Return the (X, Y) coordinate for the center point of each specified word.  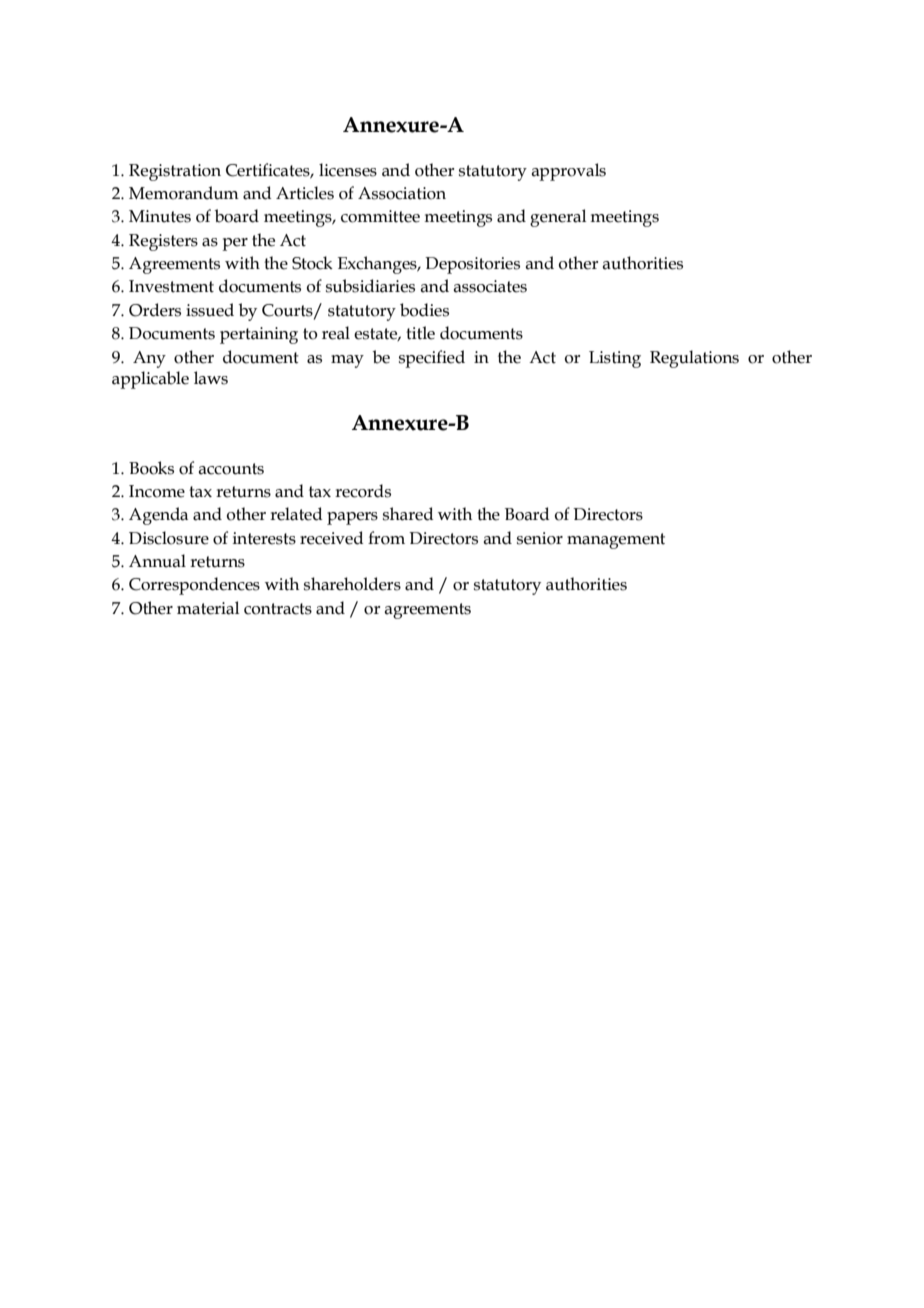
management (616, 541)
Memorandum (184, 193)
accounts (231, 469)
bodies (424, 310)
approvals (568, 172)
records (363, 491)
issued (210, 310)
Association (402, 193)
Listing (615, 359)
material (208, 608)
